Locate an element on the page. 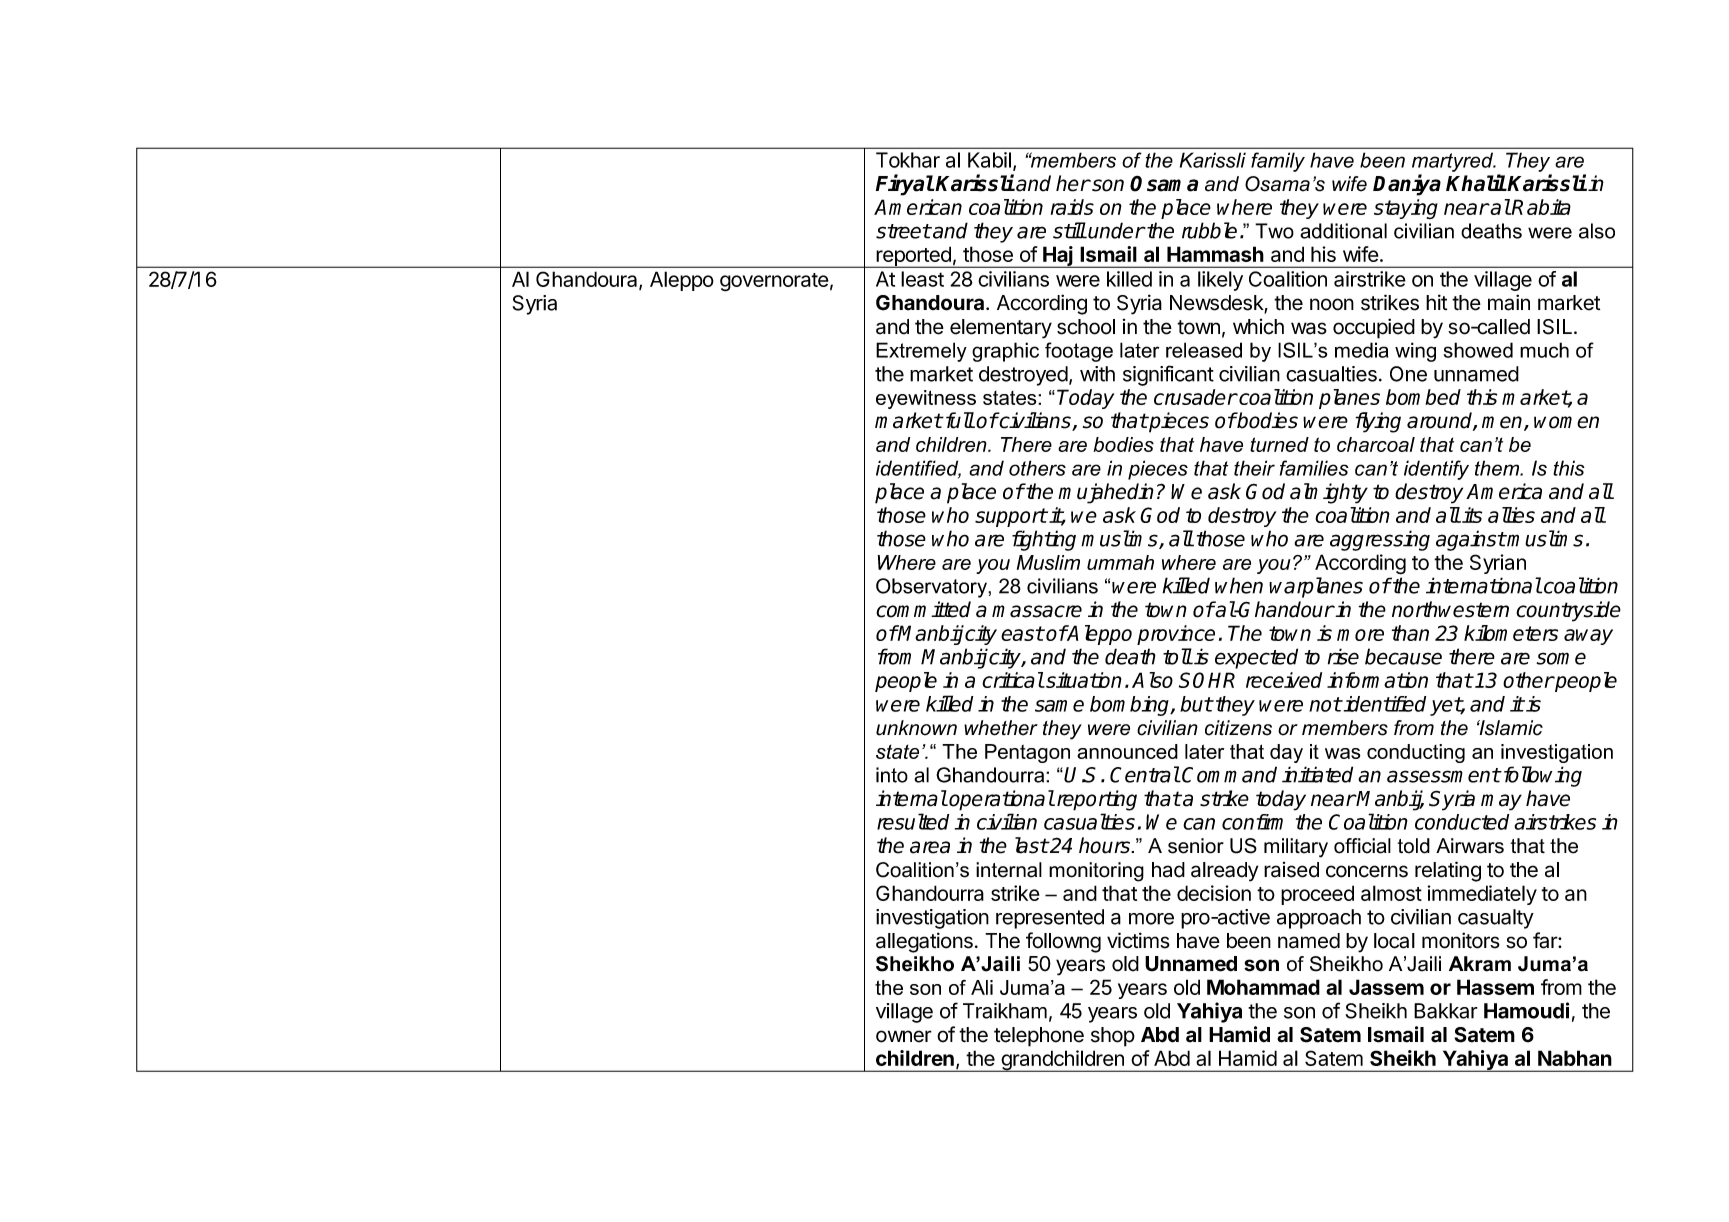 The width and height of the image is (1729, 1222). when is located at coordinates (1239, 585).
